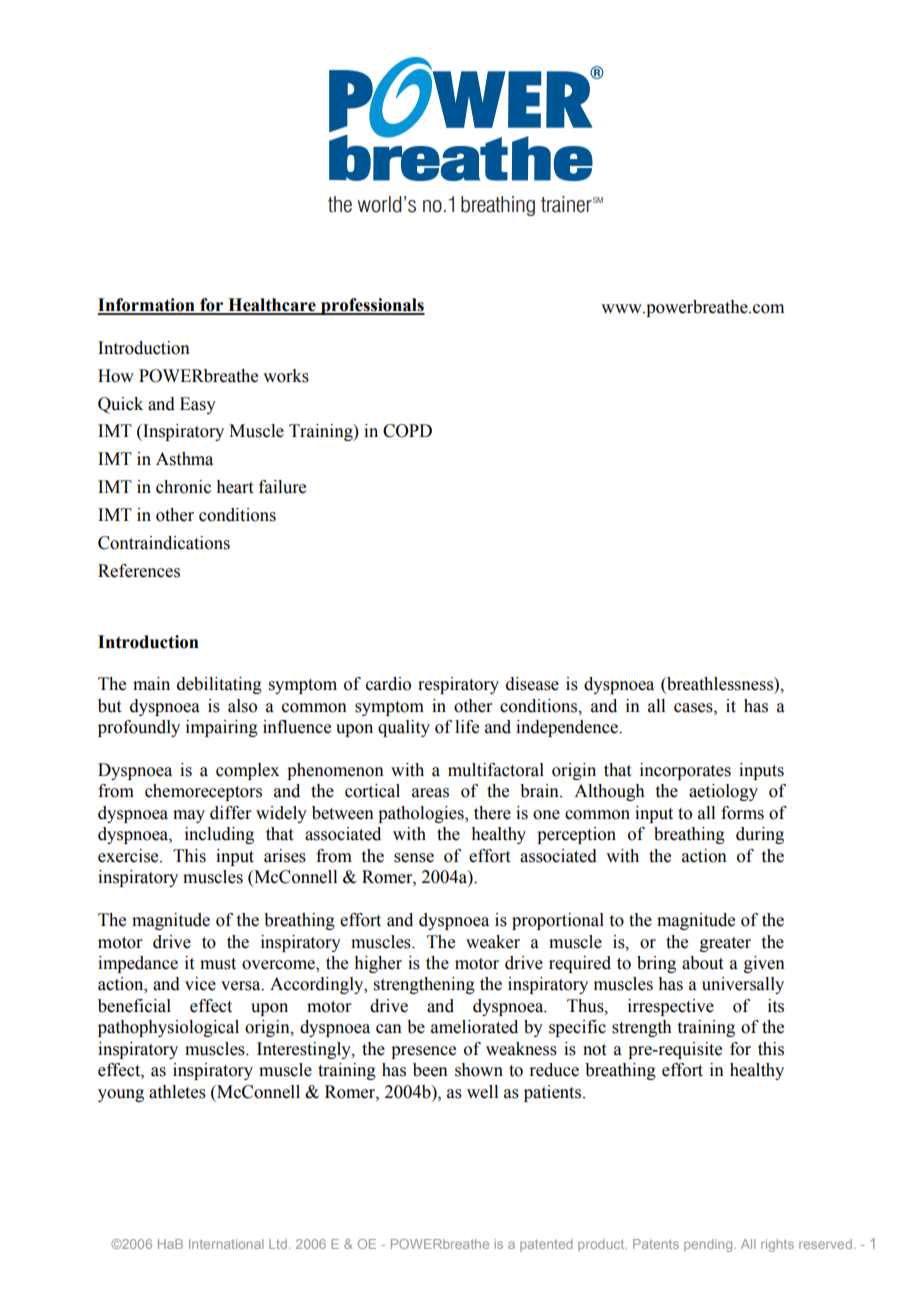 Image resolution: width=924 pixels, height=1308 pixels. I want to click on COPD, so click(407, 431).
